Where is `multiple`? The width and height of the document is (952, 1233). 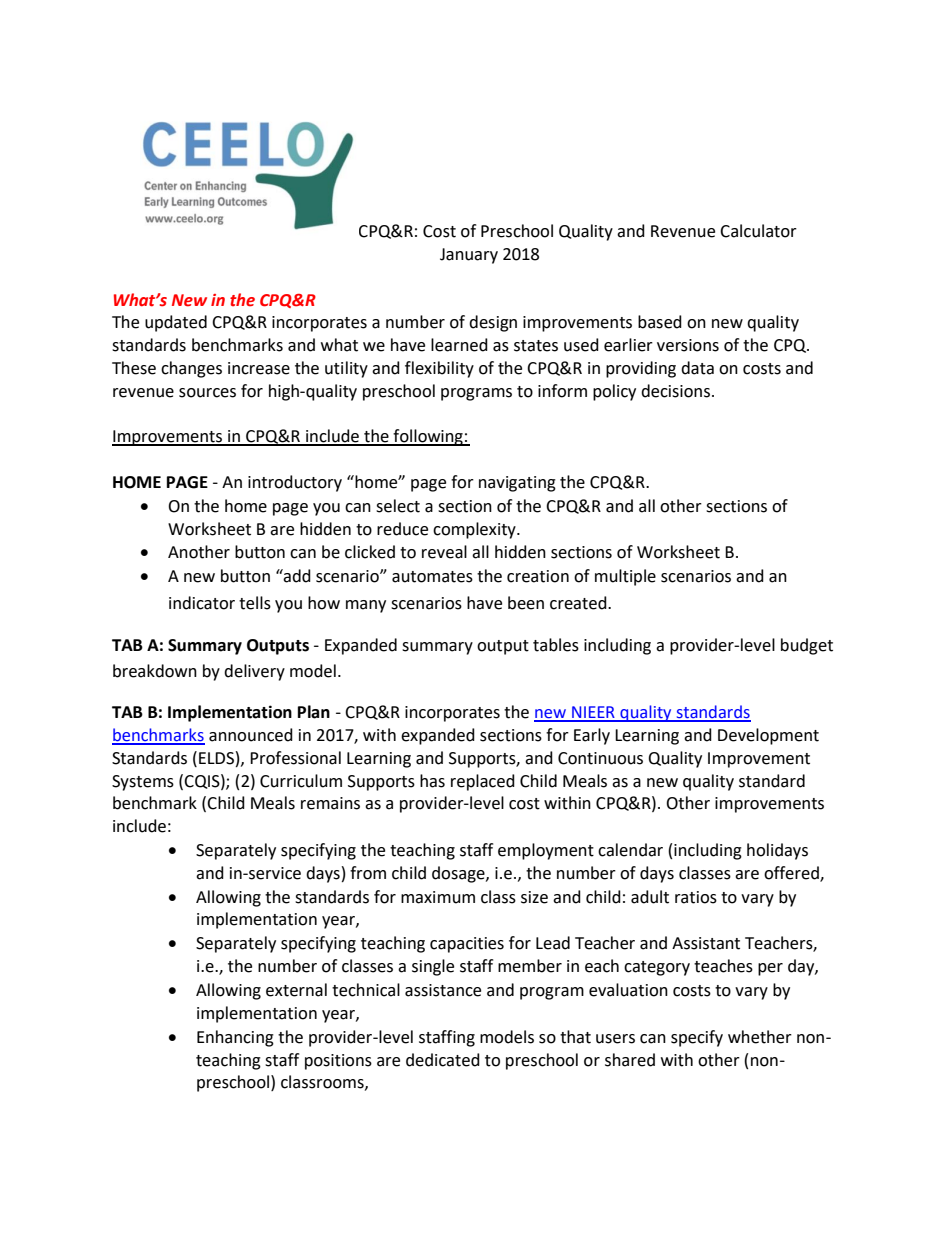 multiple is located at coordinates (625, 577).
